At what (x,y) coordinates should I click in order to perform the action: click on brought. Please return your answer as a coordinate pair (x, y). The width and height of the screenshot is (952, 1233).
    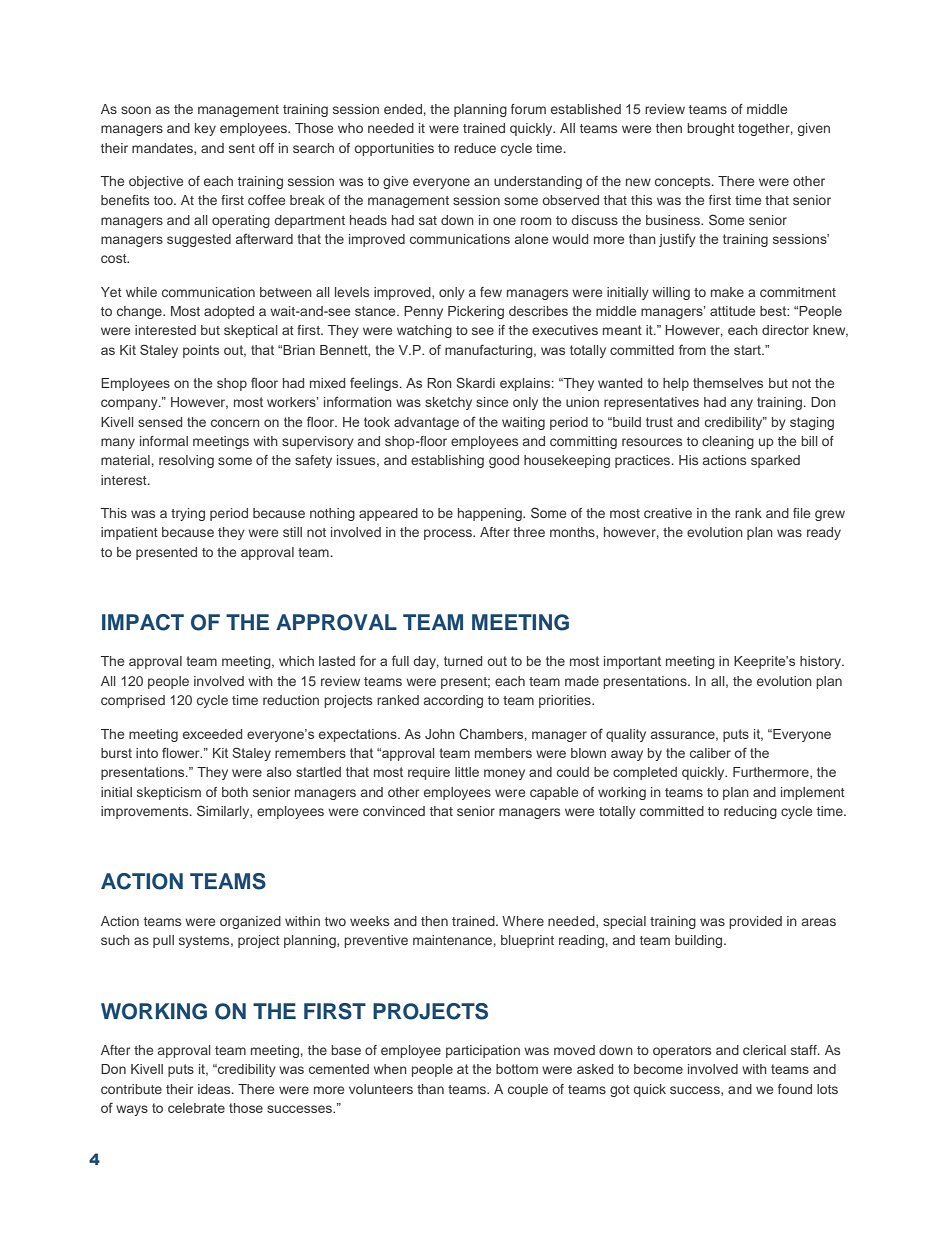
    Looking at the image, I should click on (711, 129).
